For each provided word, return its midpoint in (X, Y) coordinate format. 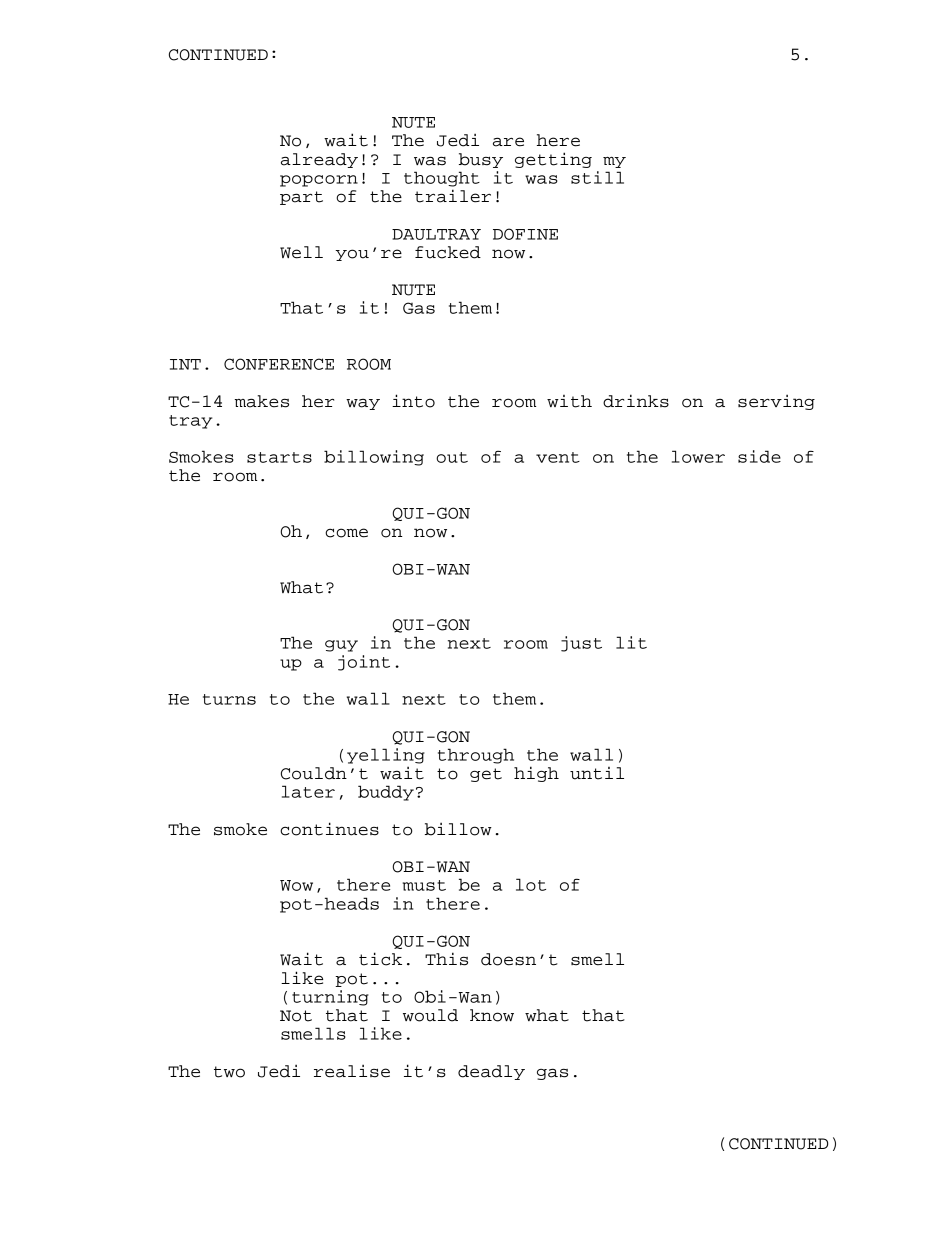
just (581, 644)
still (597, 177)
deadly (491, 1072)
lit (631, 642)
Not (296, 1016)
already (319, 160)
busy (481, 160)
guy (341, 646)
